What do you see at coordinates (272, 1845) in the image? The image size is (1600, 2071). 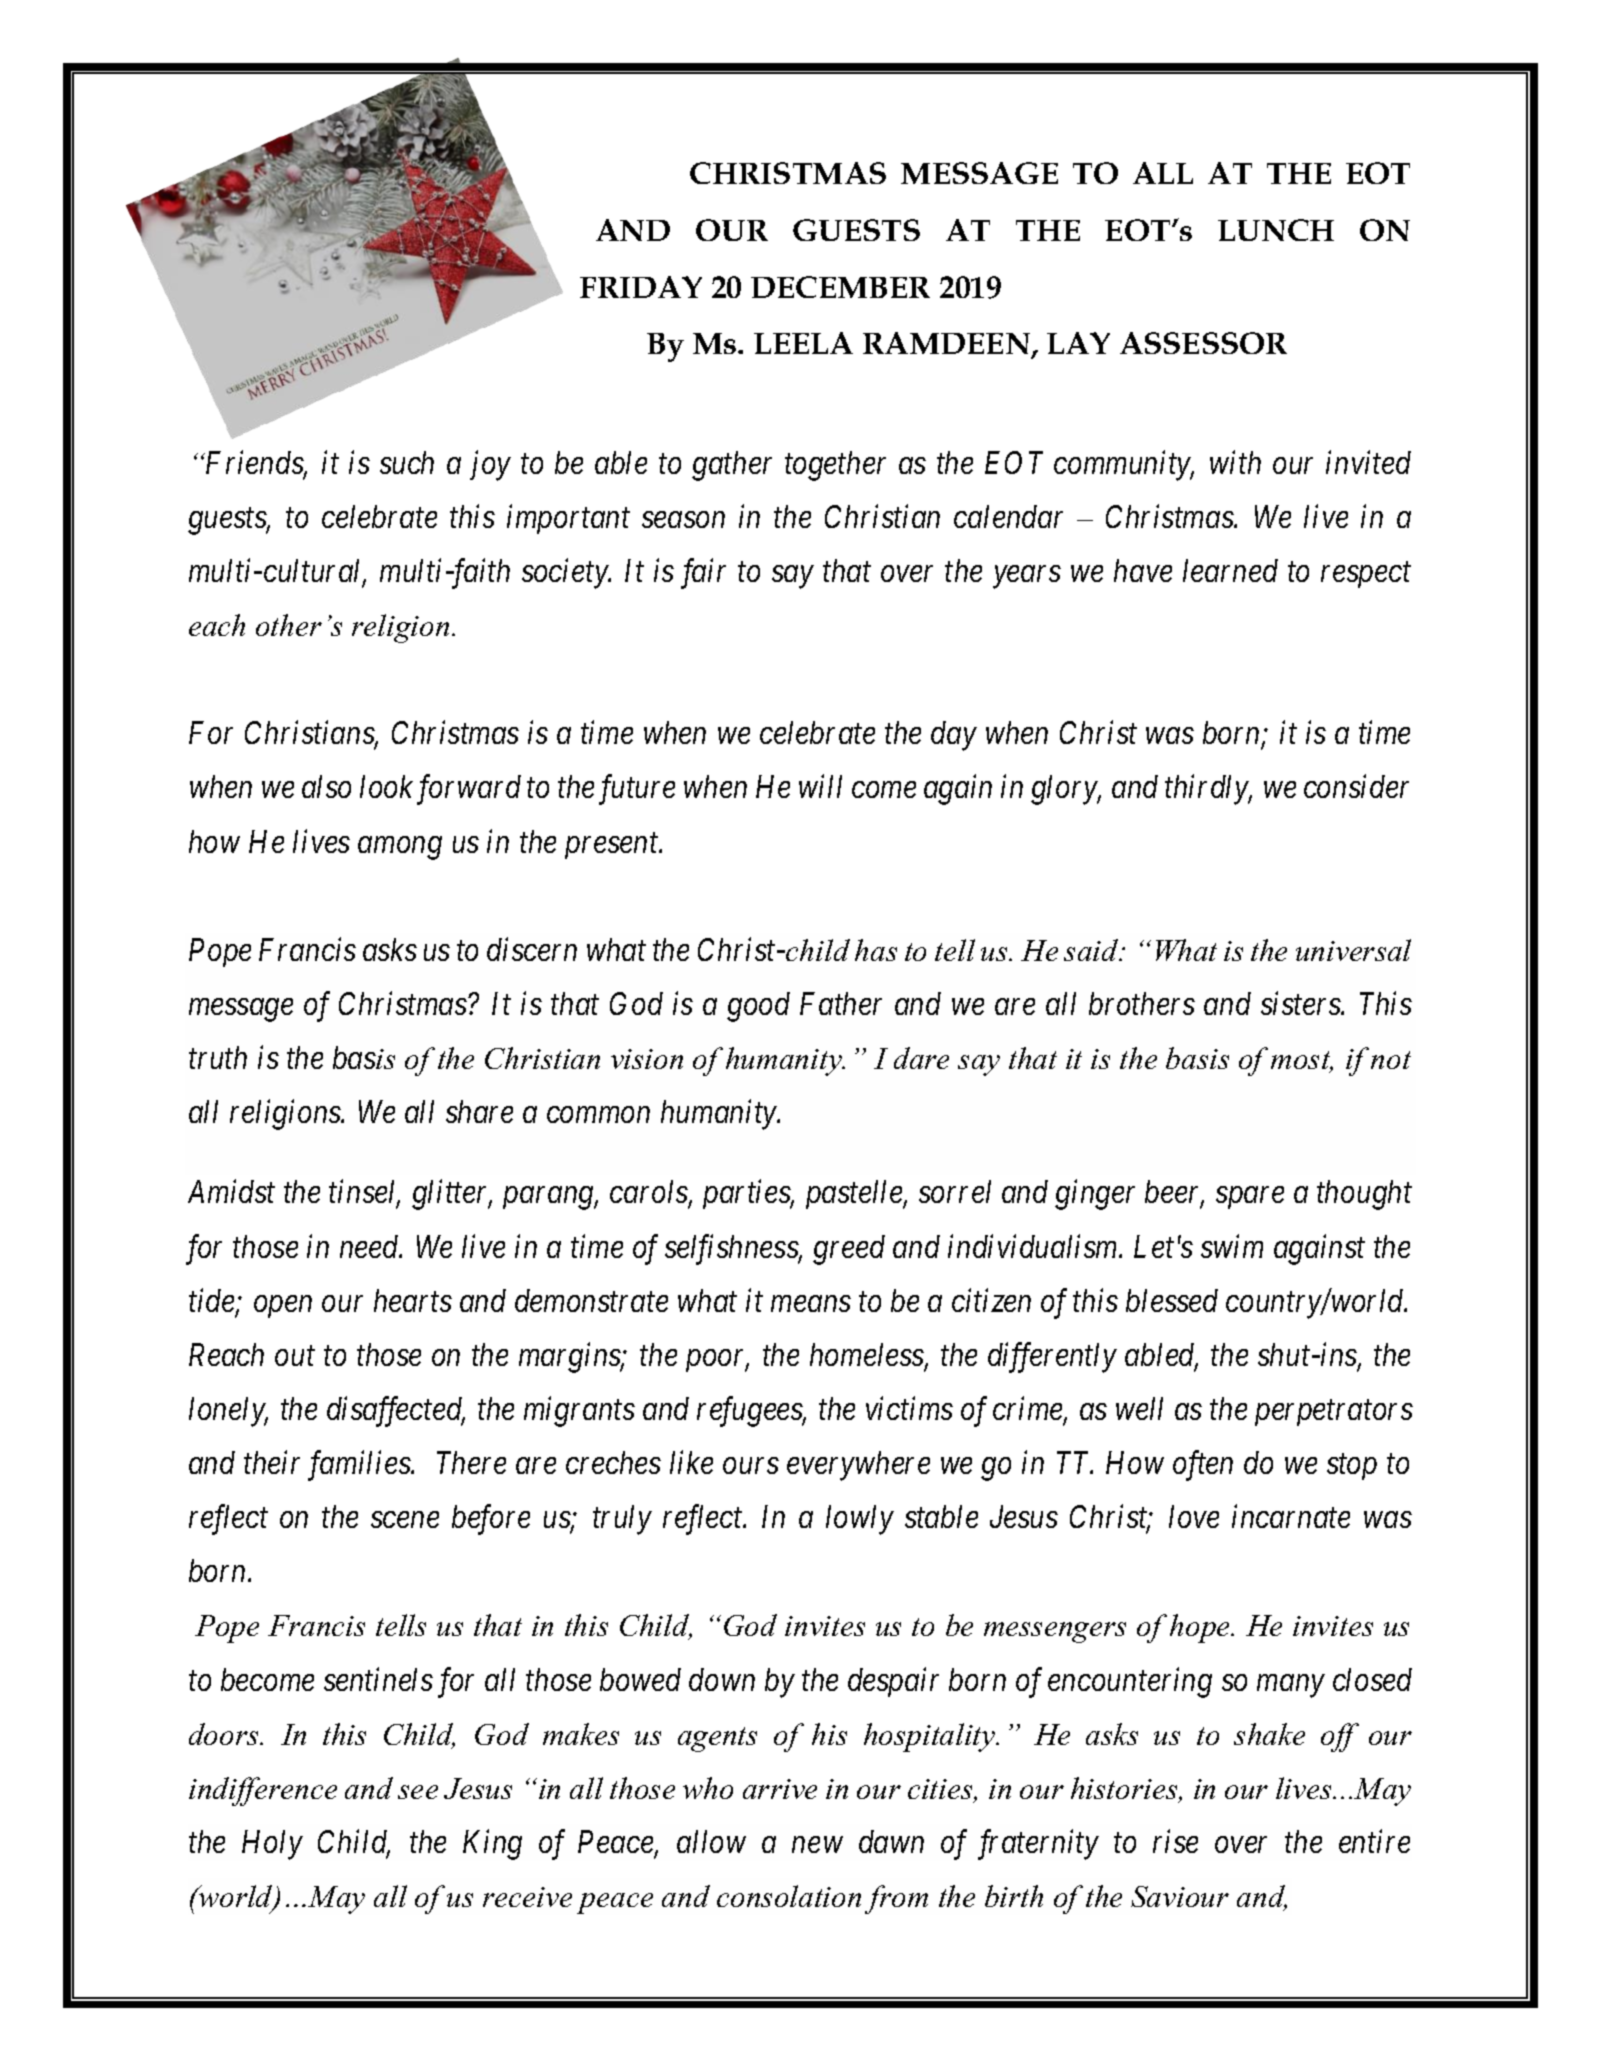 I see `Holy` at bounding box center [272, 1845].
